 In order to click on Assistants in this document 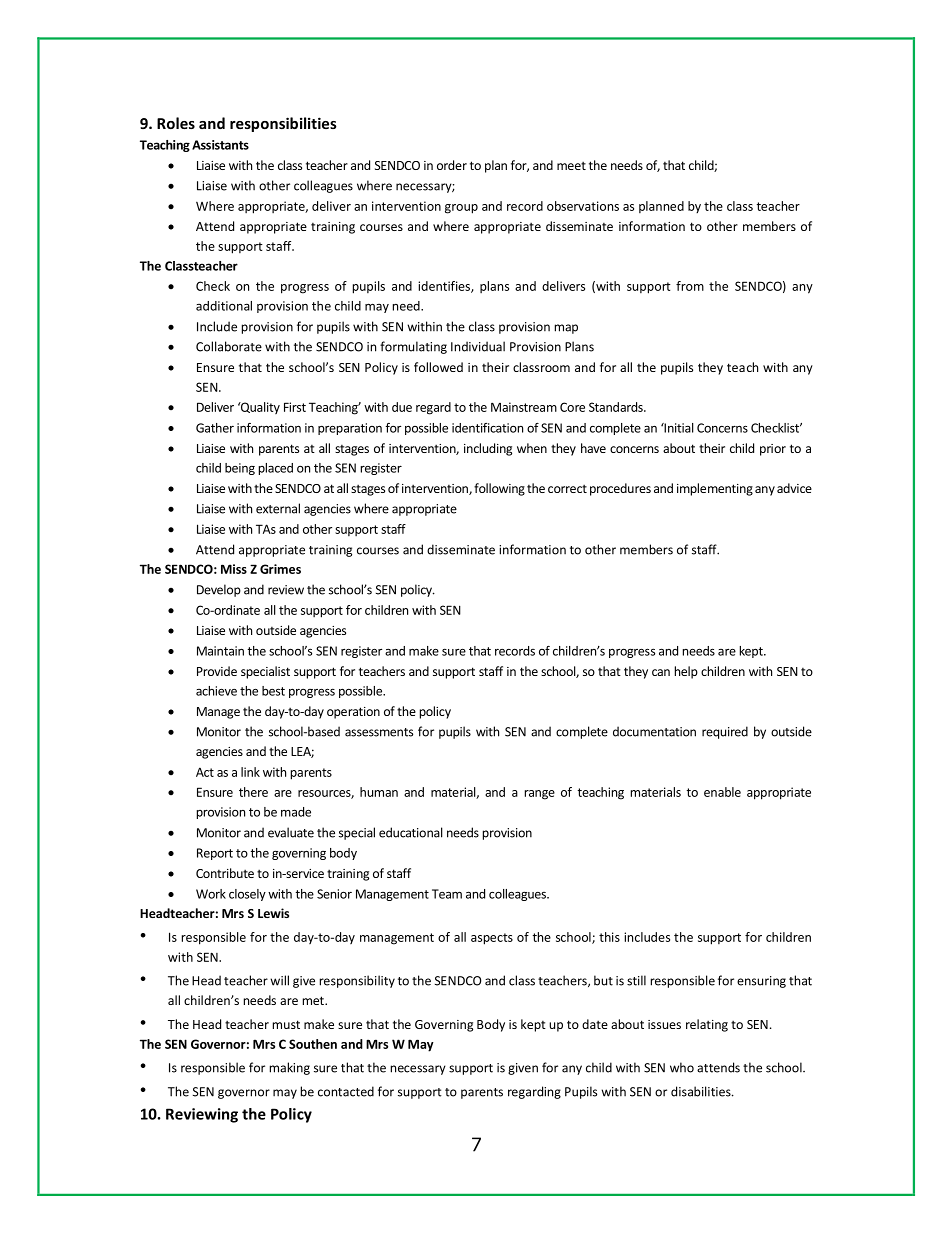, I will do `click(220, 145)`.
